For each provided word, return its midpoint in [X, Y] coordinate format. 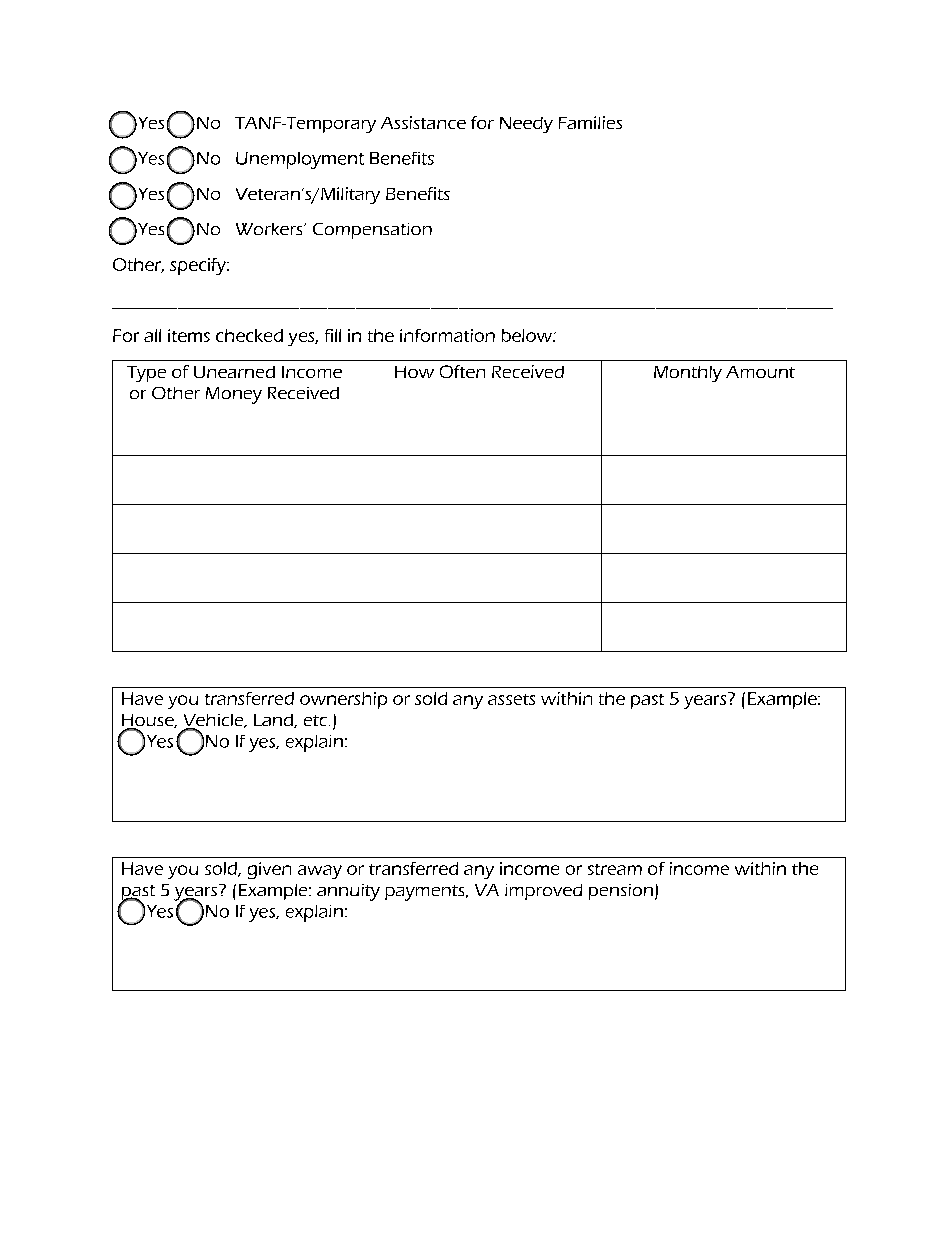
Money [234, 395]
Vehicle [215, 721]
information [447, 335]
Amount [760, 372]
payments [426, 893]
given [269, 870]
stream [615, 869]
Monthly [688, 374]
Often [462, 371]
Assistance [423, 122]
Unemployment [300, 160]
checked [249, 335]
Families [590, 122]
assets [511, 699]
